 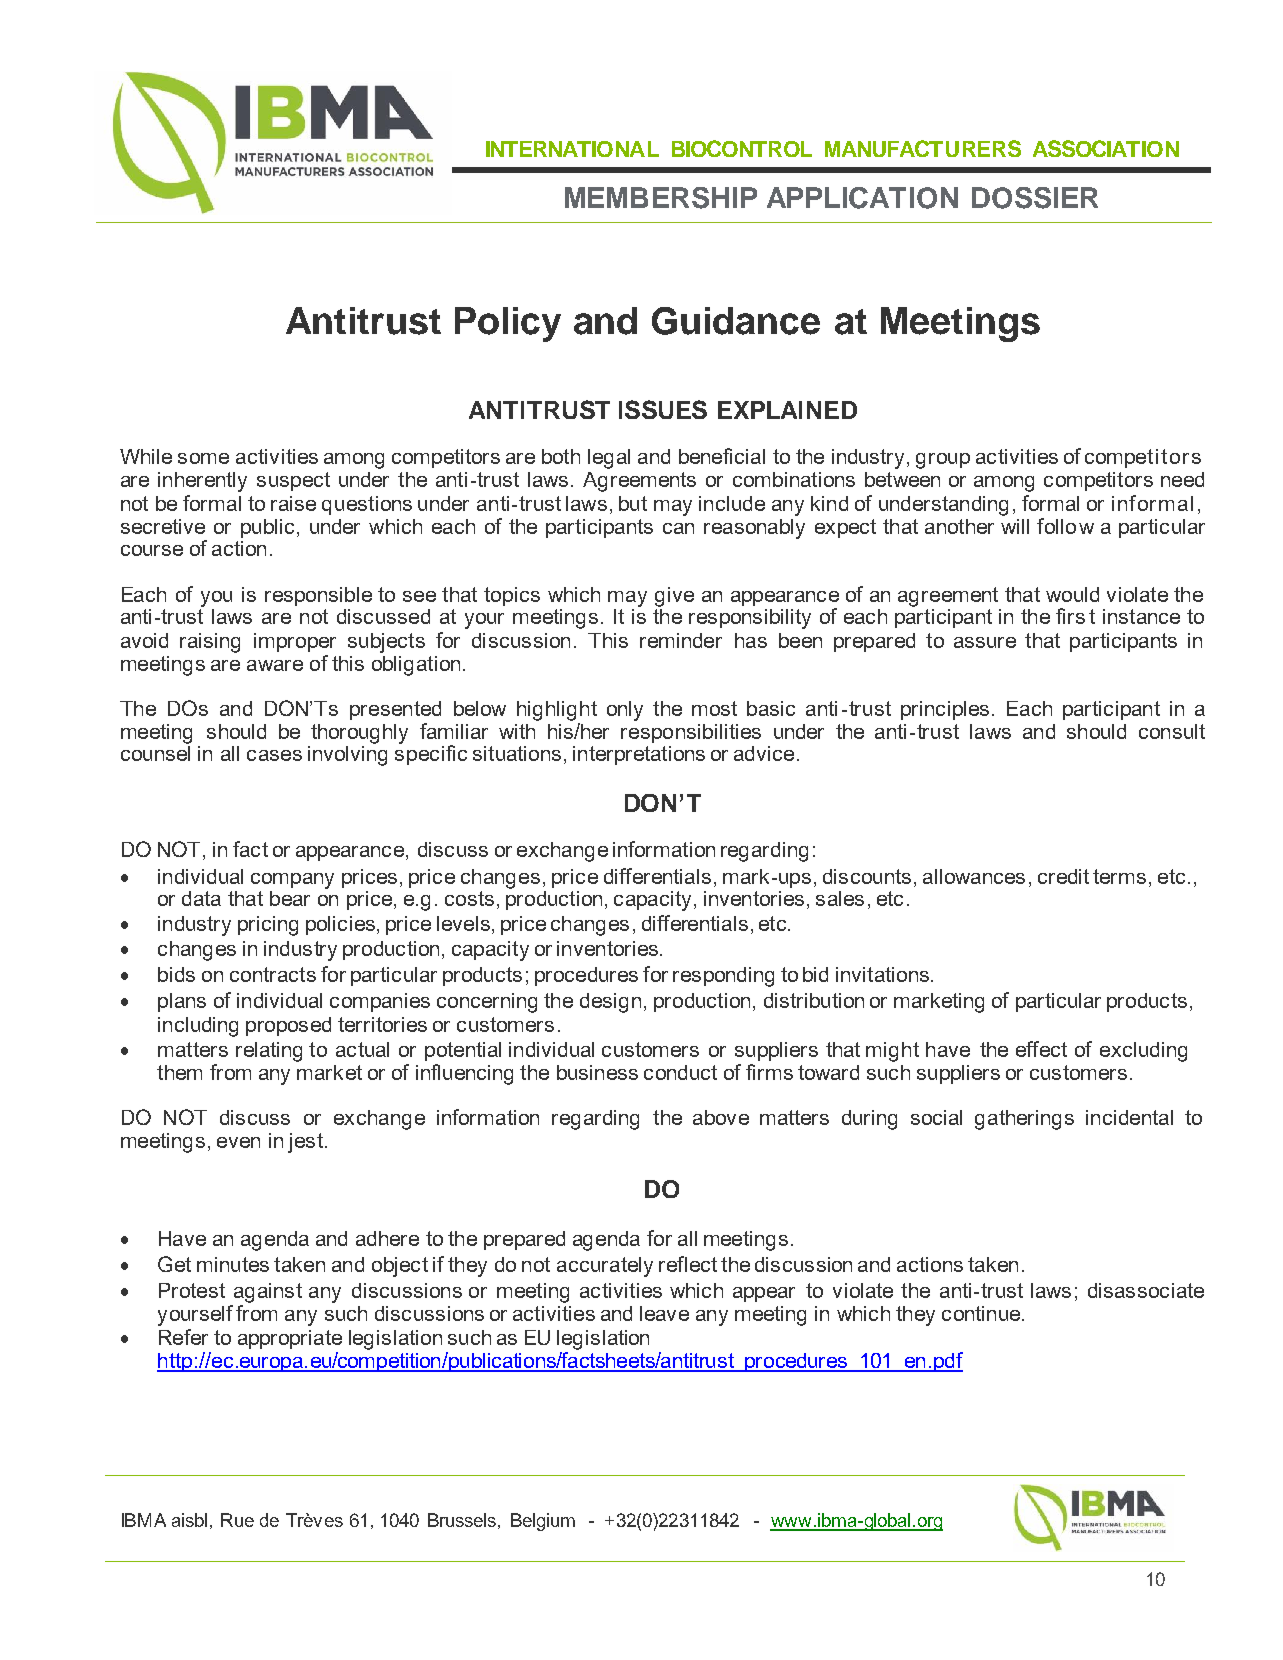 I want to click on effect, so click(x=1041, y=1049).
